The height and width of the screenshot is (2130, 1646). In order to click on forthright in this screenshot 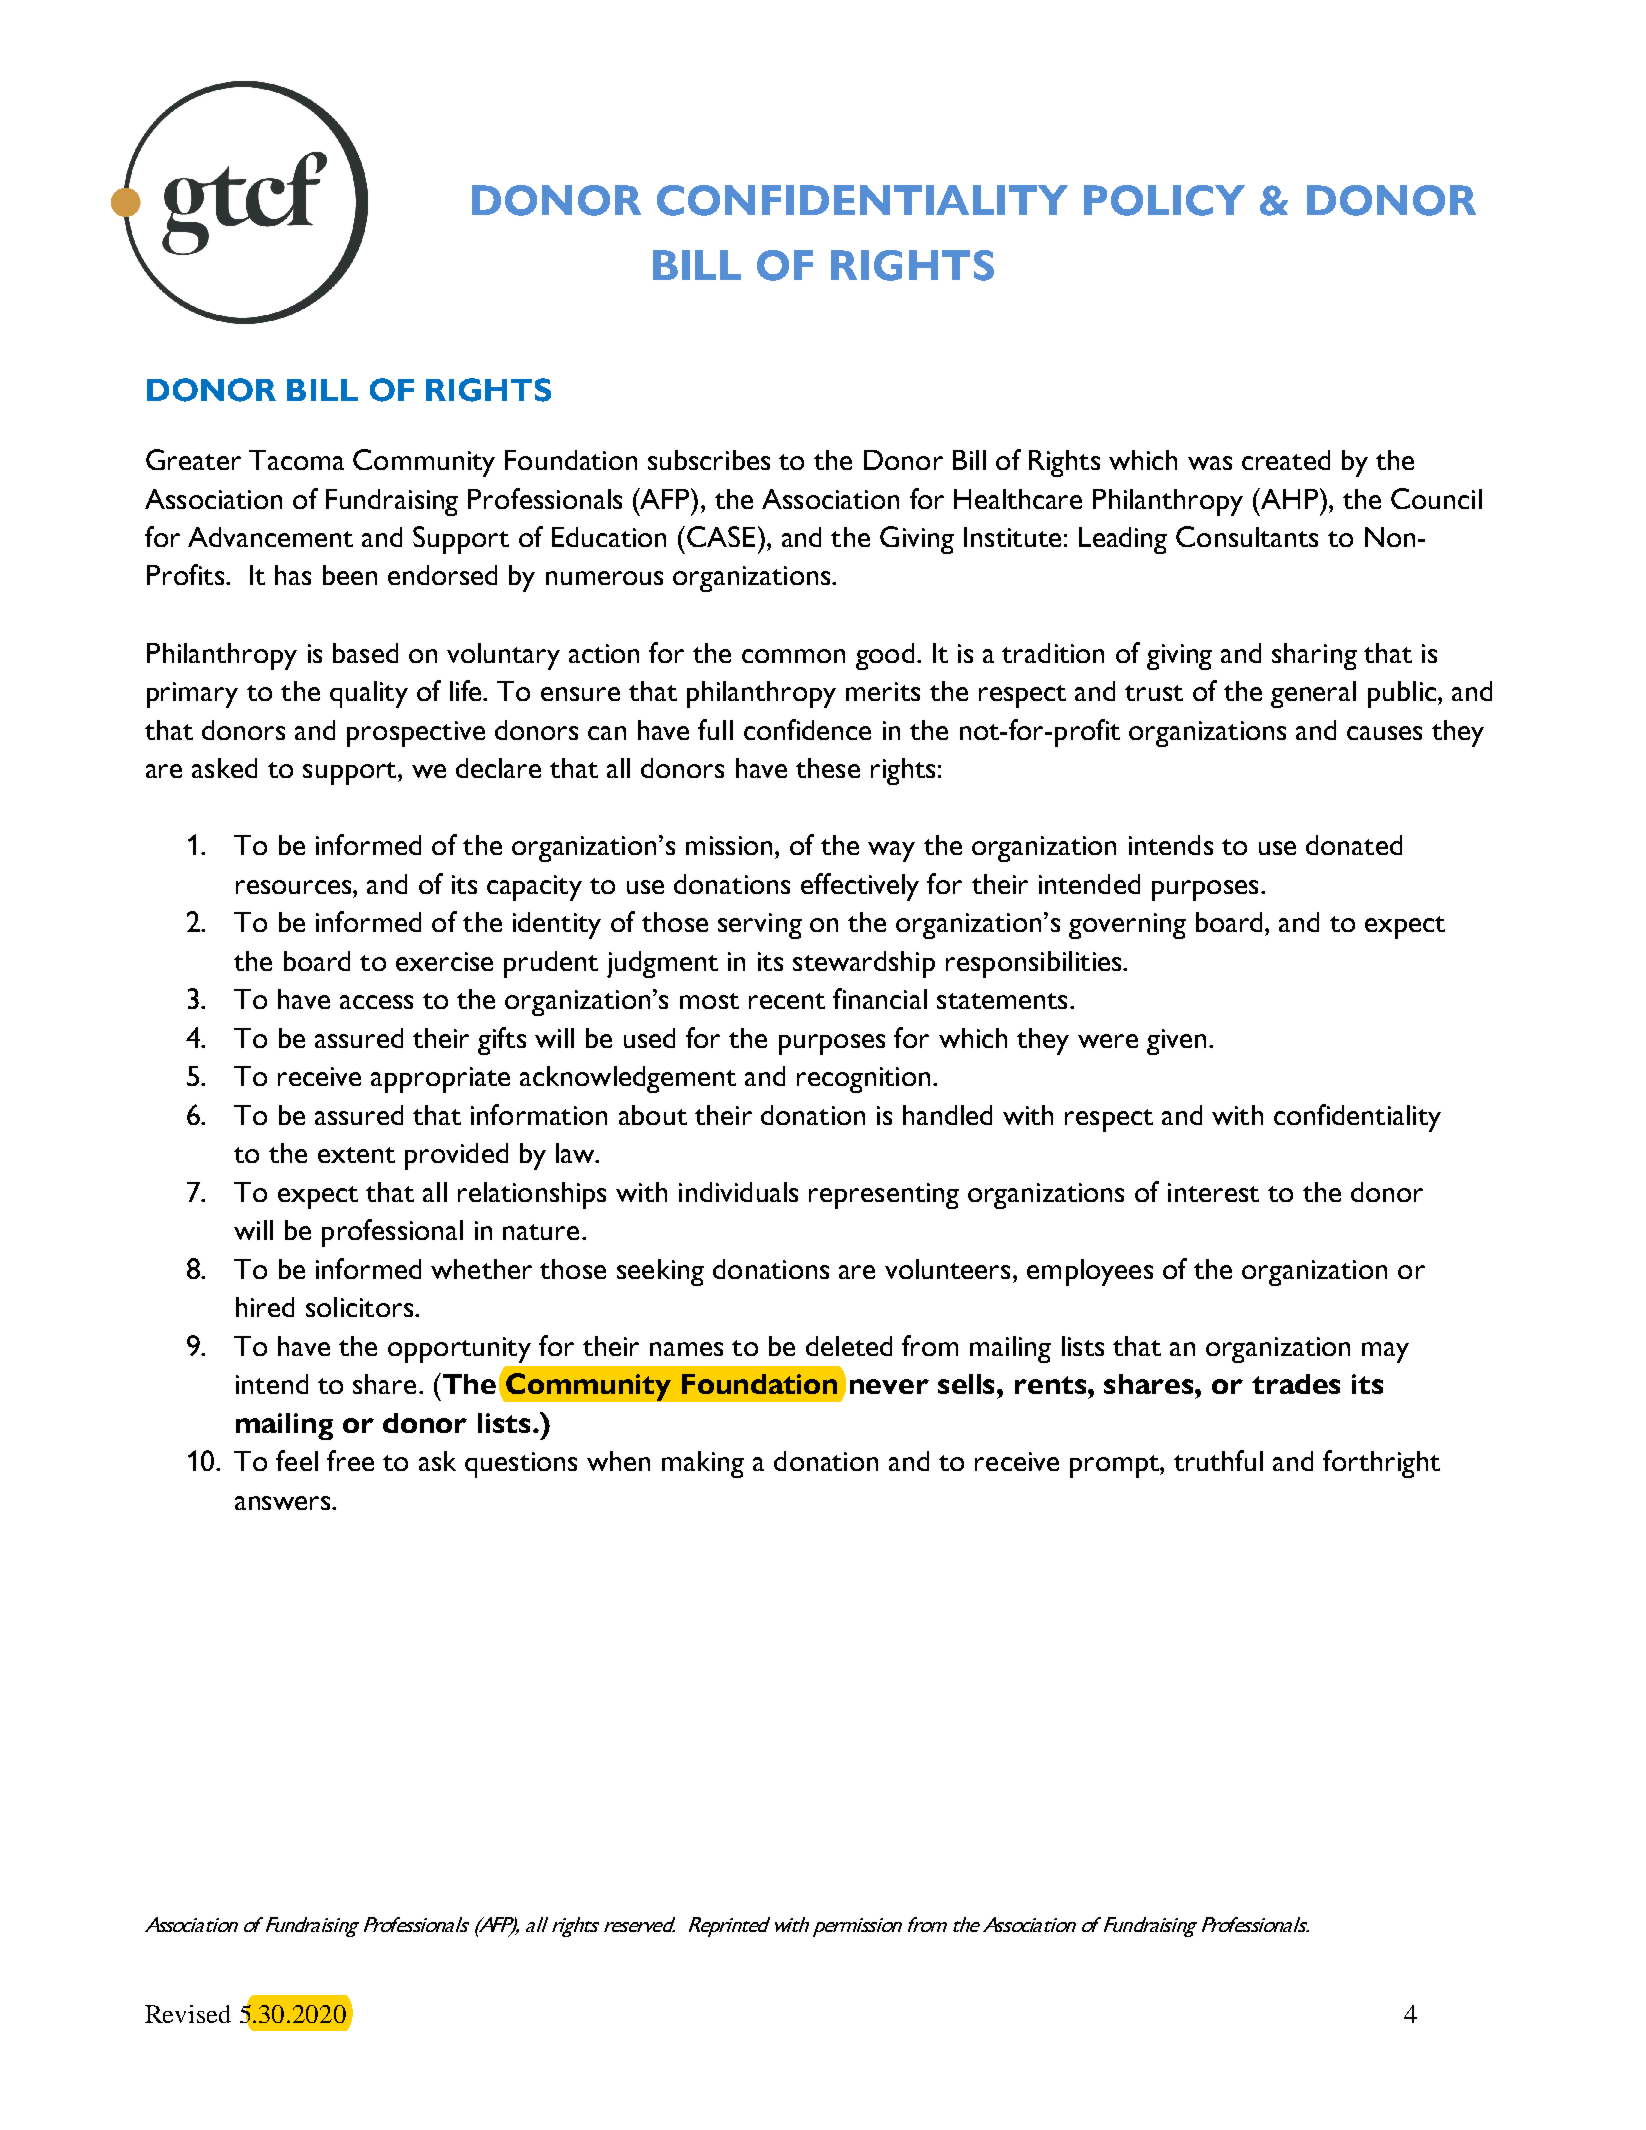, I will do `click(1381, 1464)`.
